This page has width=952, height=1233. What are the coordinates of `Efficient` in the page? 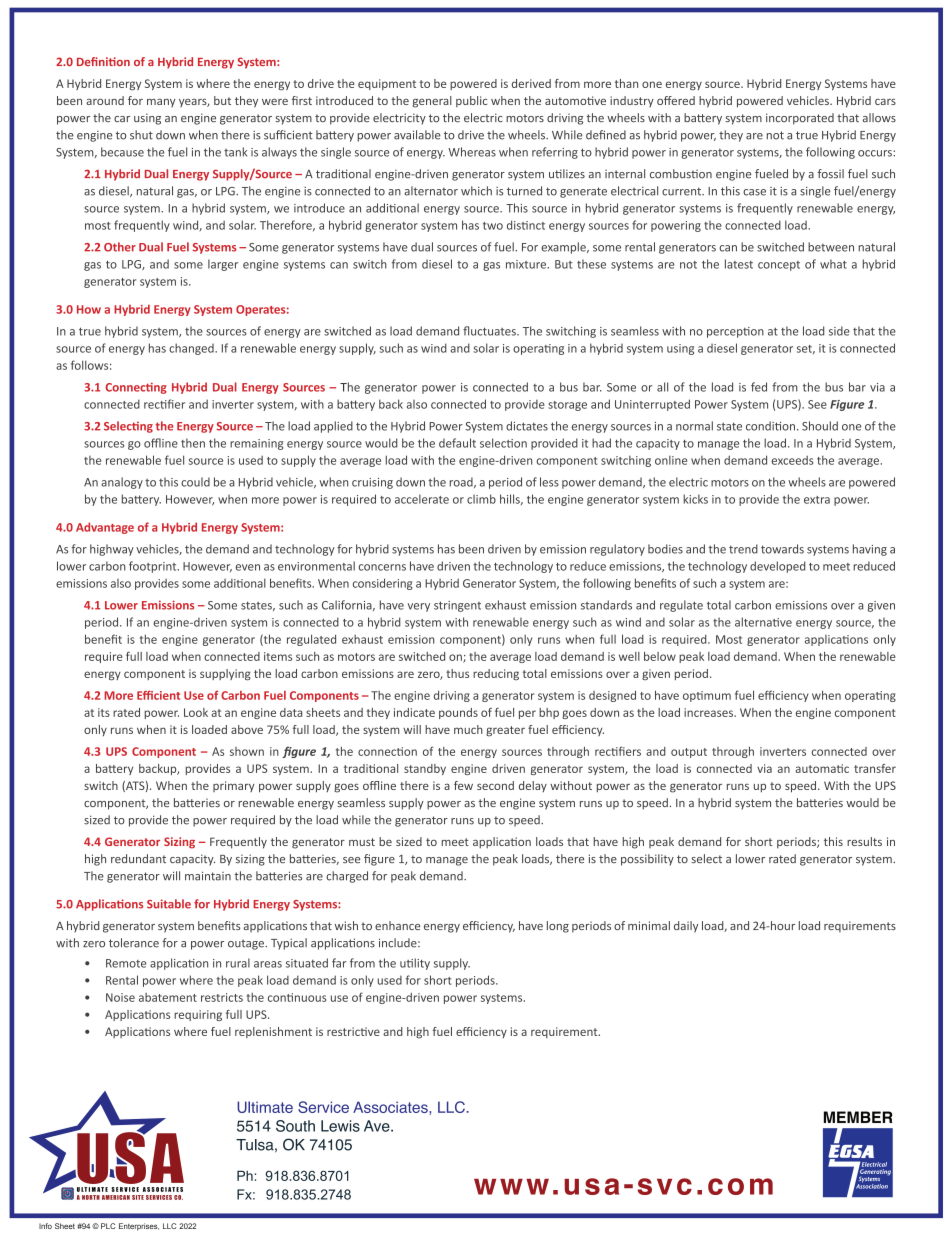 It's located at (158, 695).
